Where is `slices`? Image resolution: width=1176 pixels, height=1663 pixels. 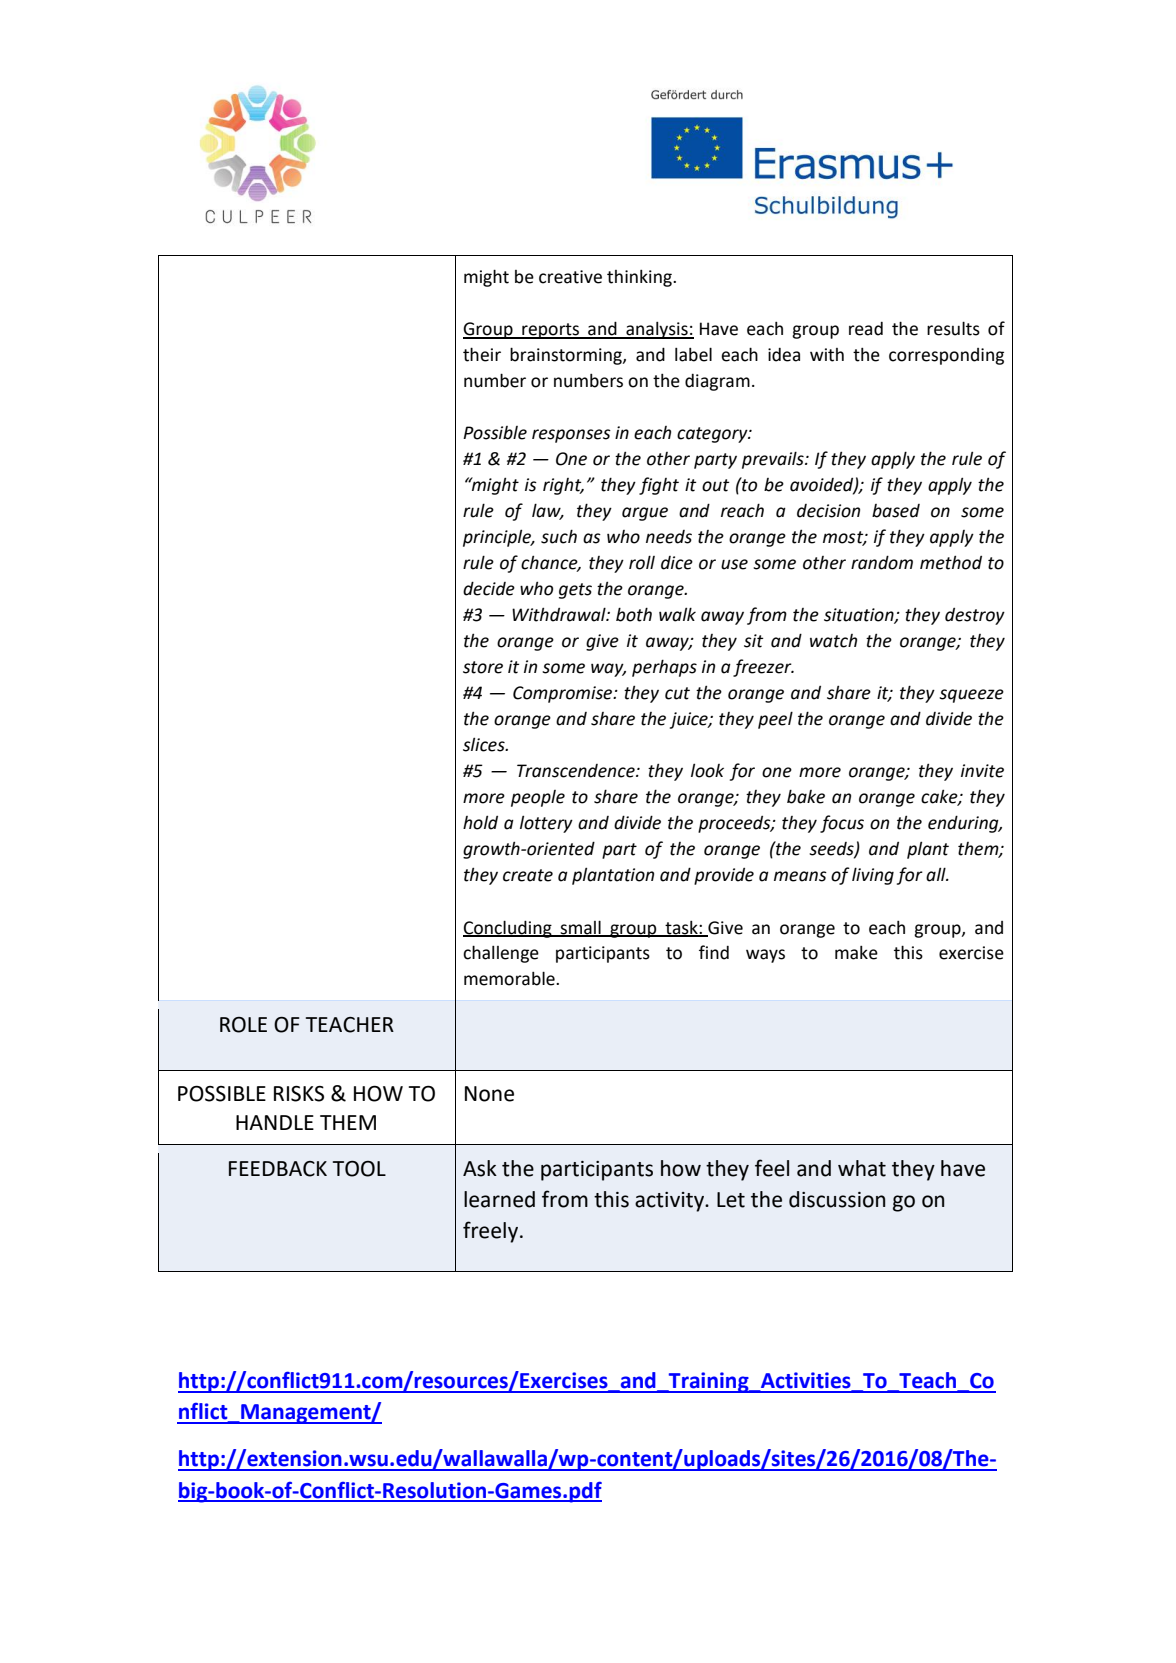
slices is located at coordinates (485, 744).
